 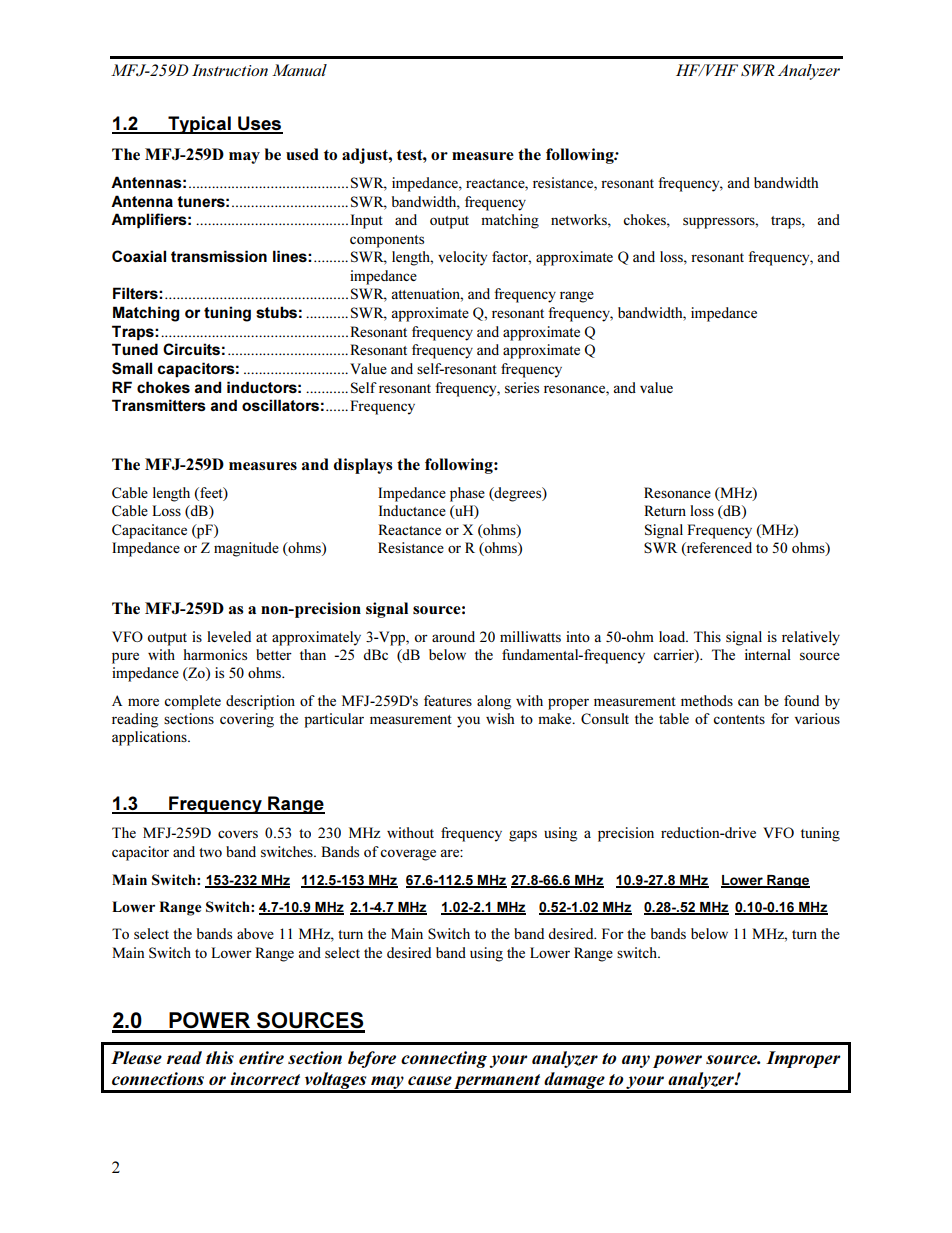 What do you see at coordinates (523, 836) in the screenshot?
I see `gaps` at bounding box center [523, 836].
